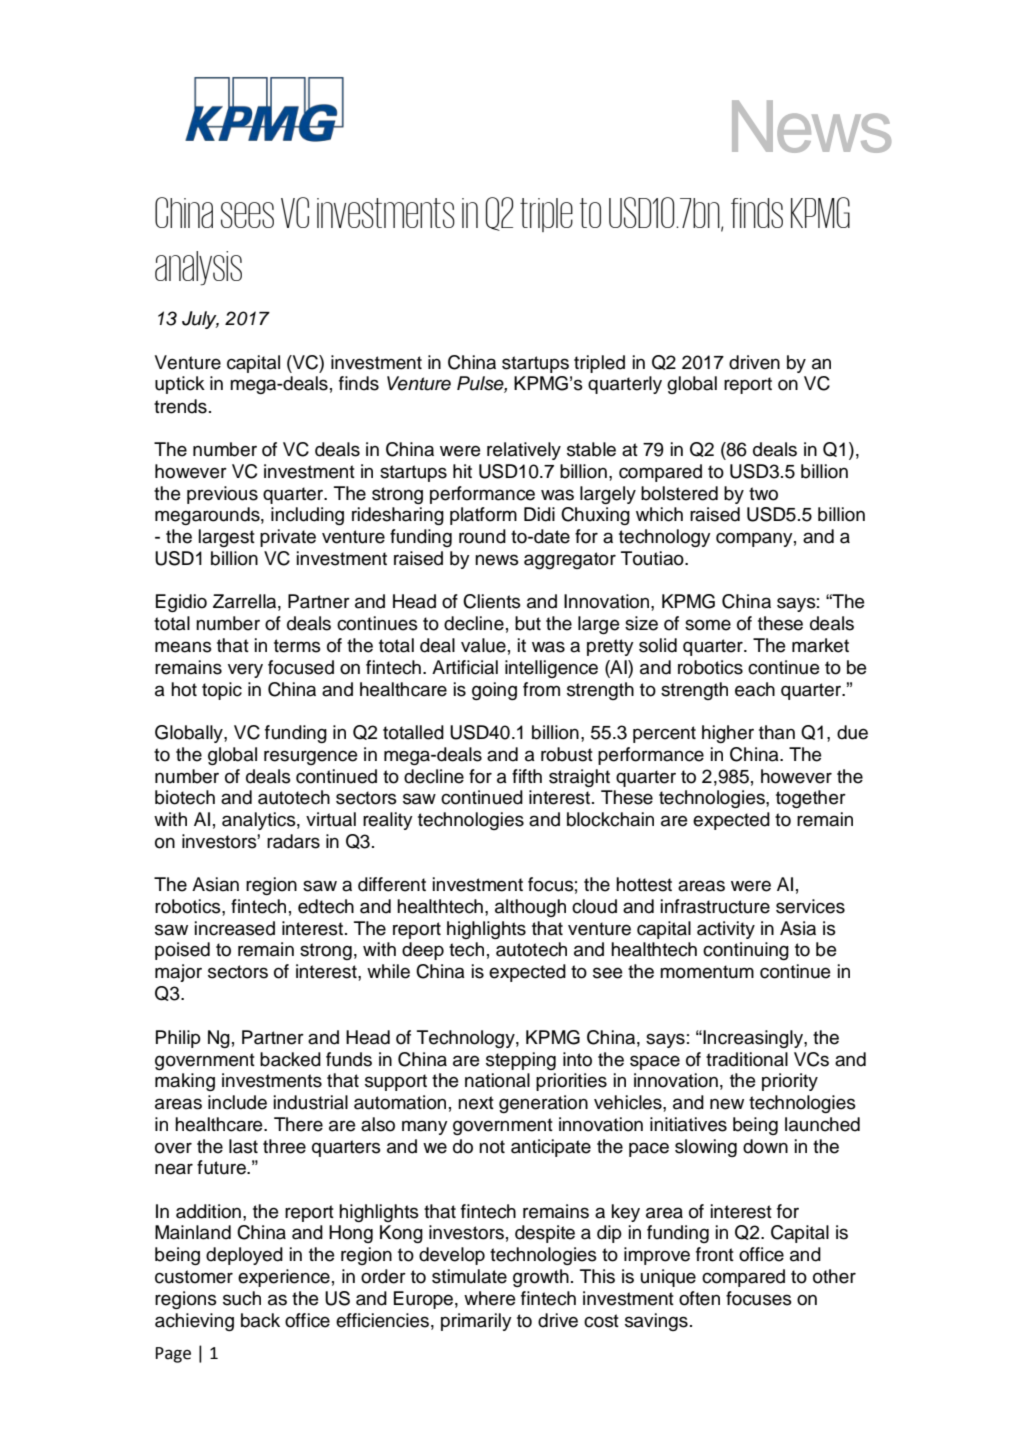  I want to click on such, so click(242, 1298).
